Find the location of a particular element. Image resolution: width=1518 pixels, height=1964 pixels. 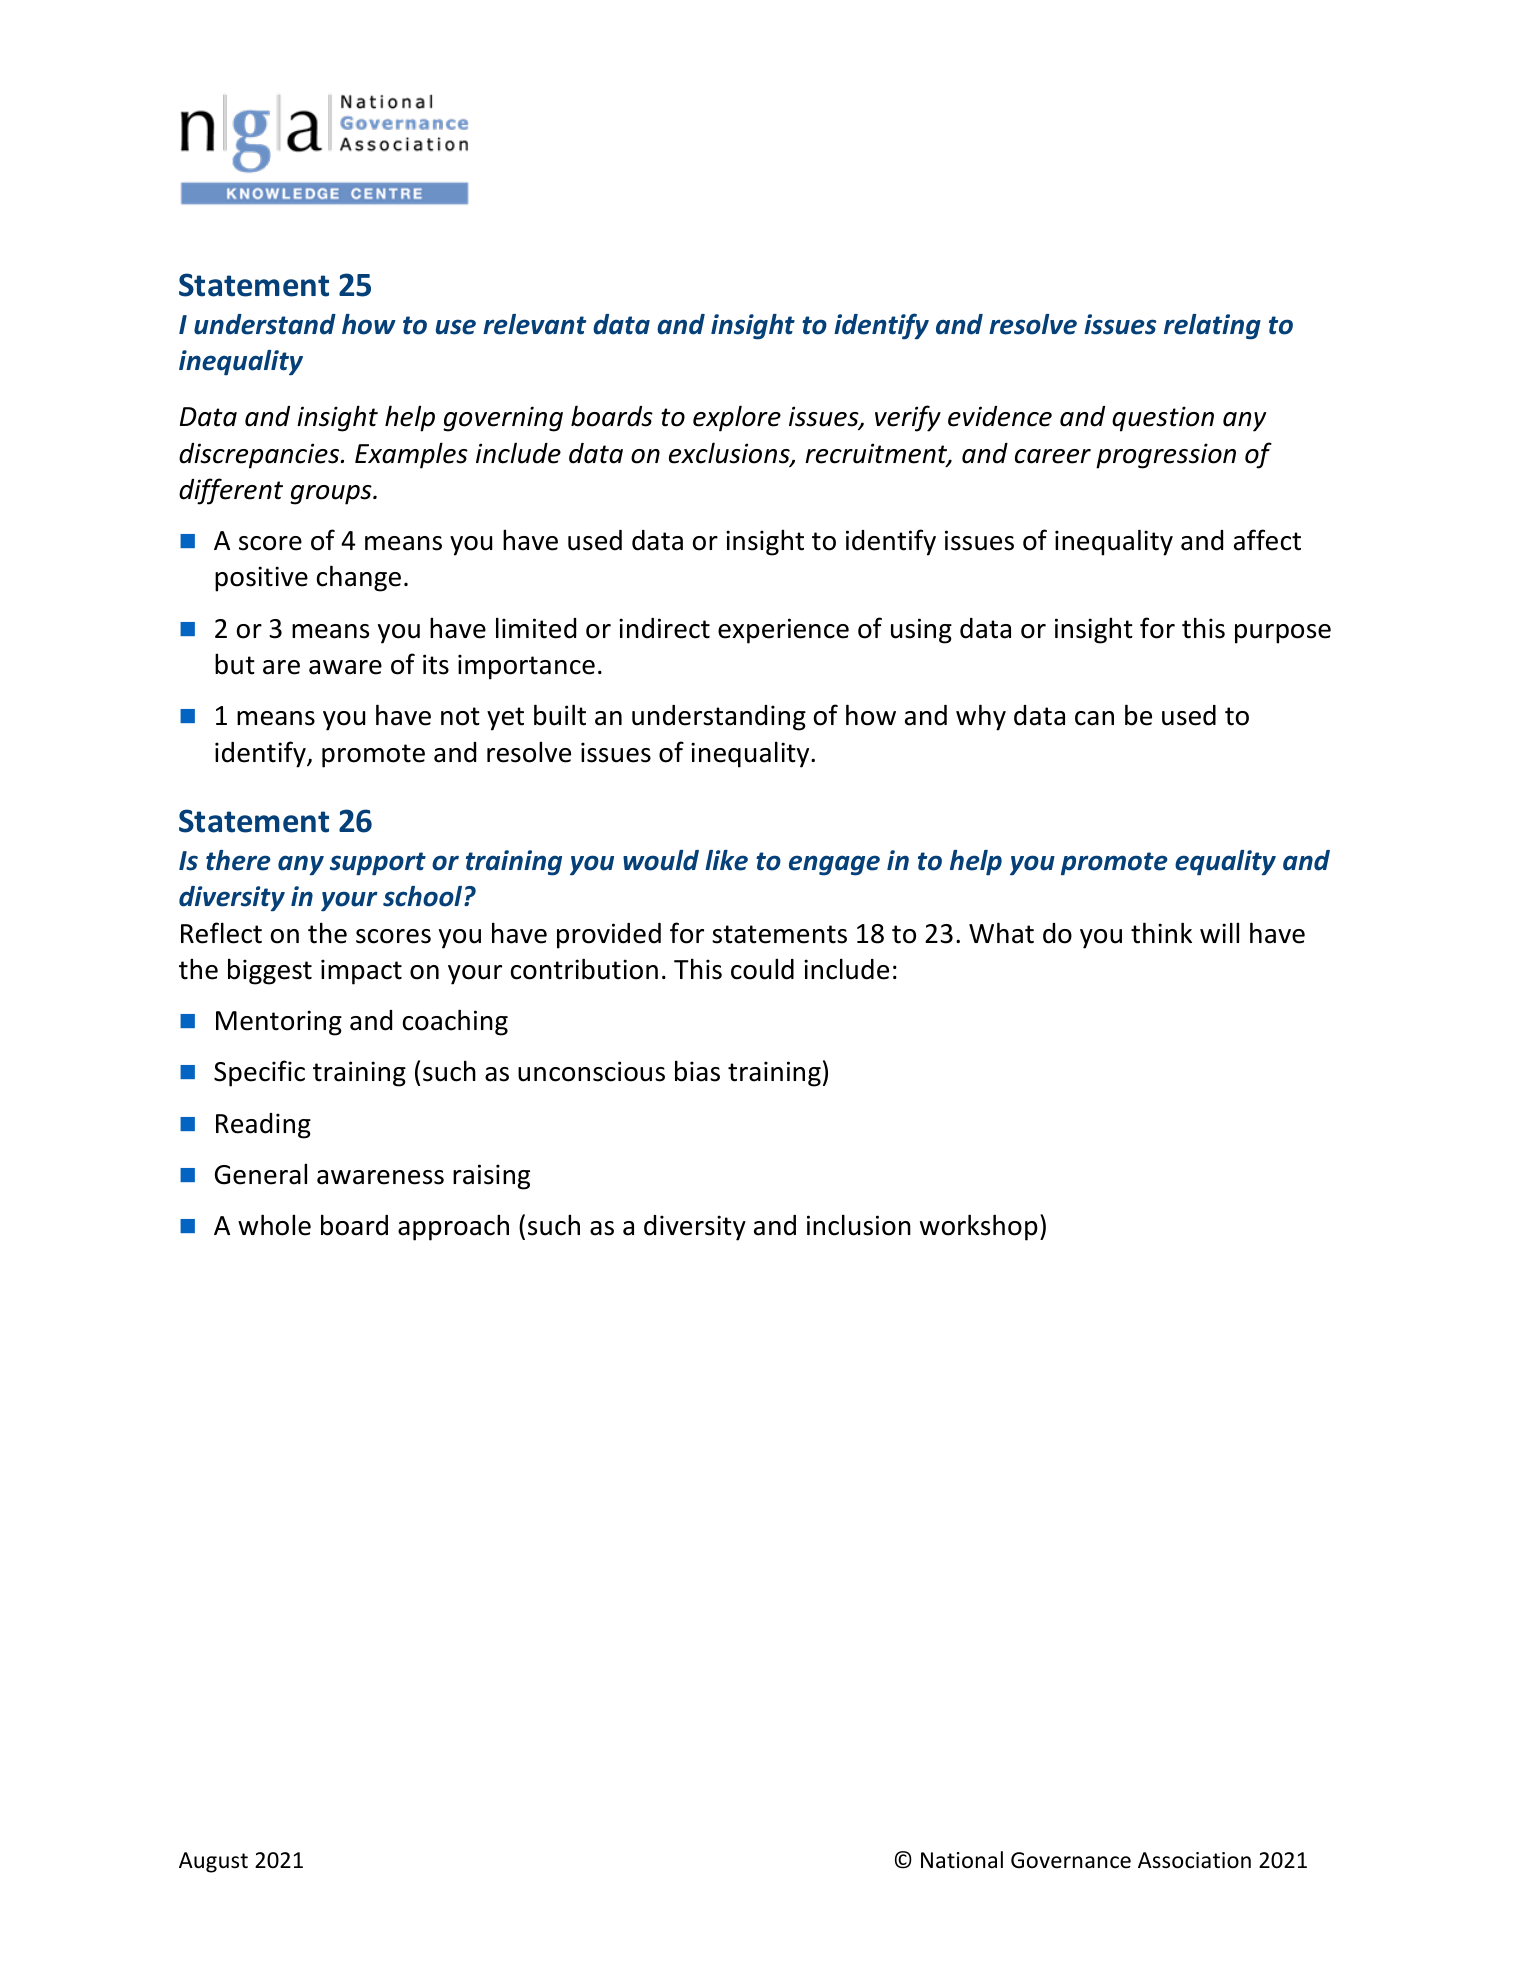

National is located at coordinates (962, 1860).
